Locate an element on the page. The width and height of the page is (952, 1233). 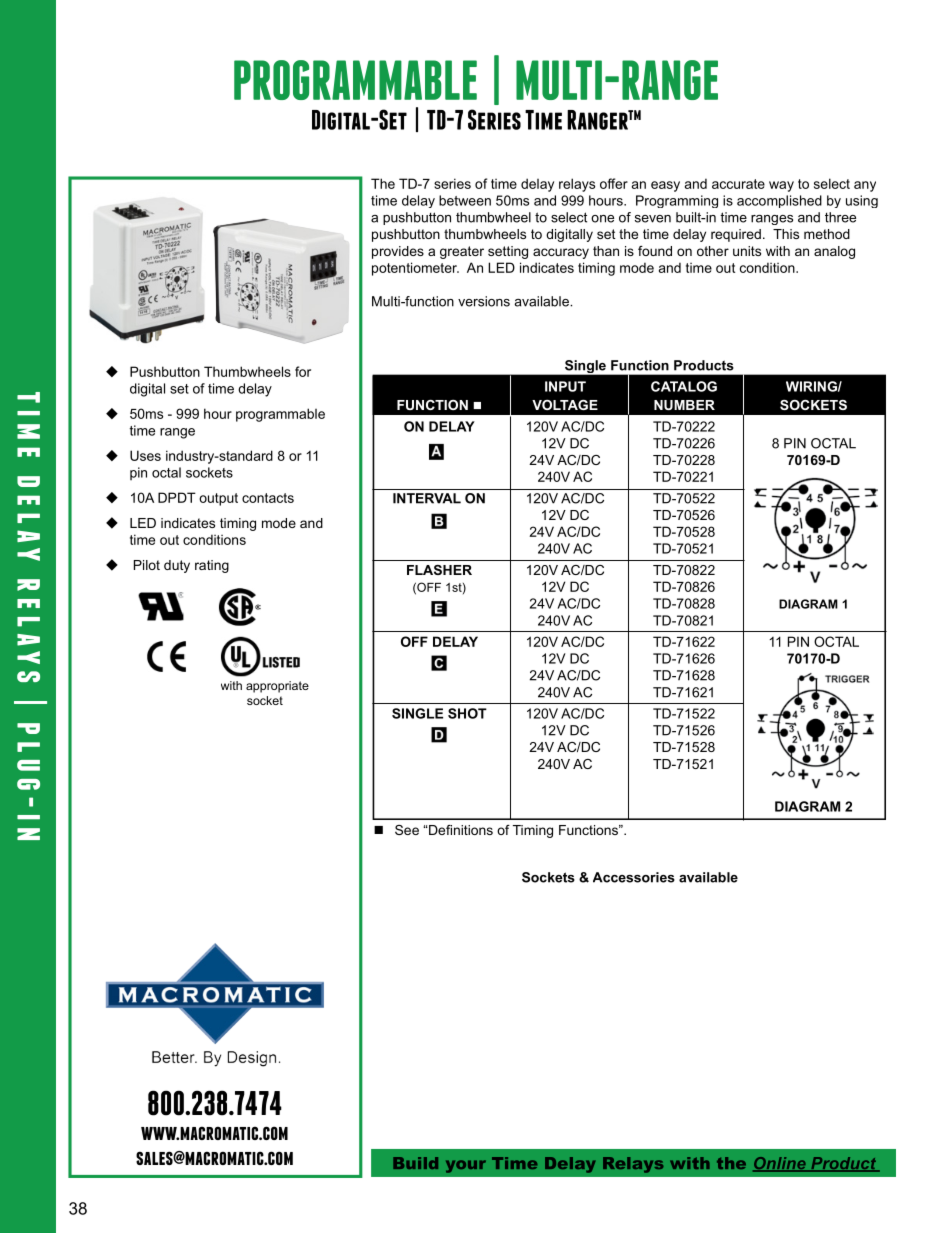
Build is located at coordinates (415, 1163).
